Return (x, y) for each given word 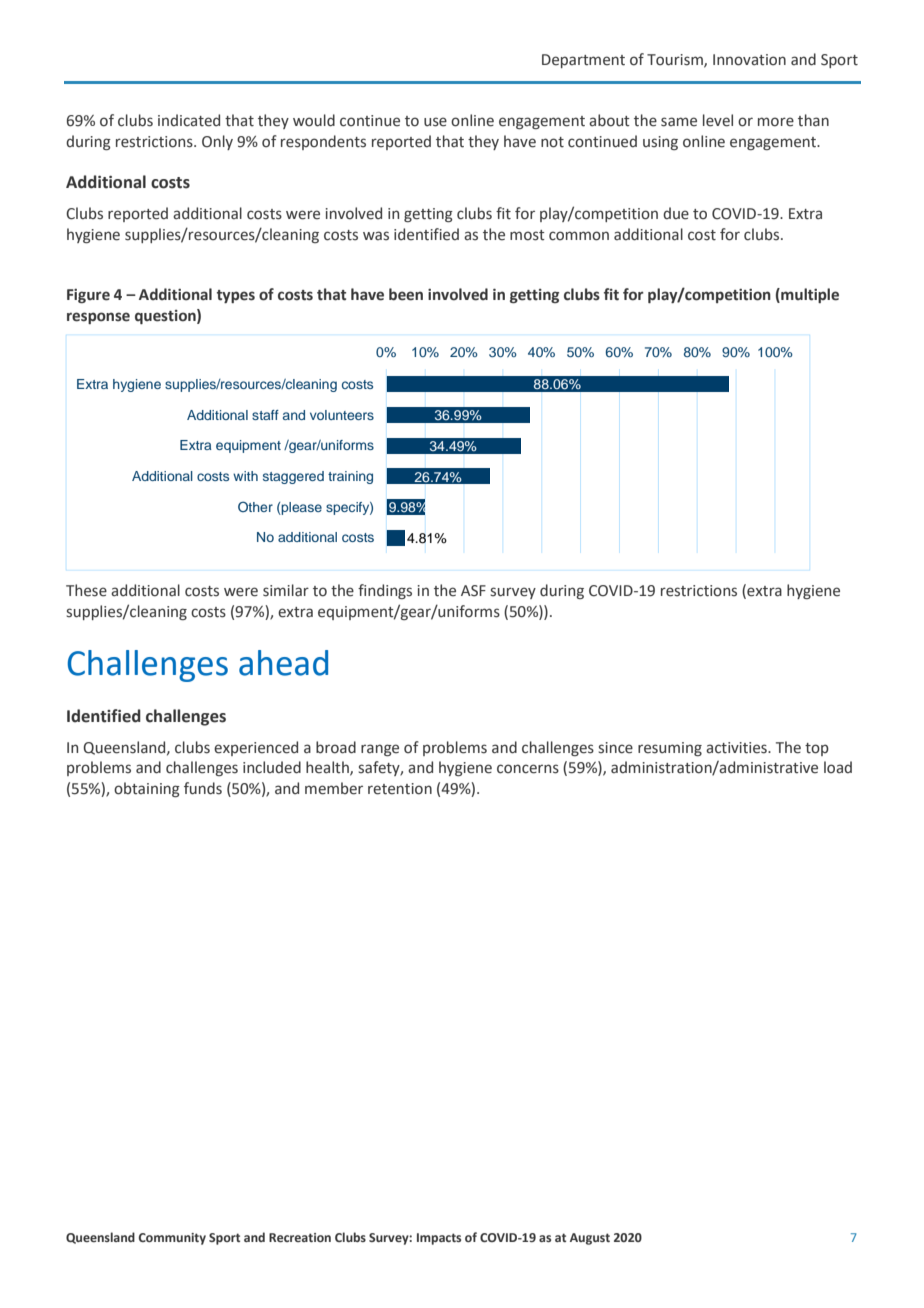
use (435, 122)
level (718, 120)
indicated (189, 120)
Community (172, 1239)
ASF (473, 591)
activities (737, 748)
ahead (283, 663)
